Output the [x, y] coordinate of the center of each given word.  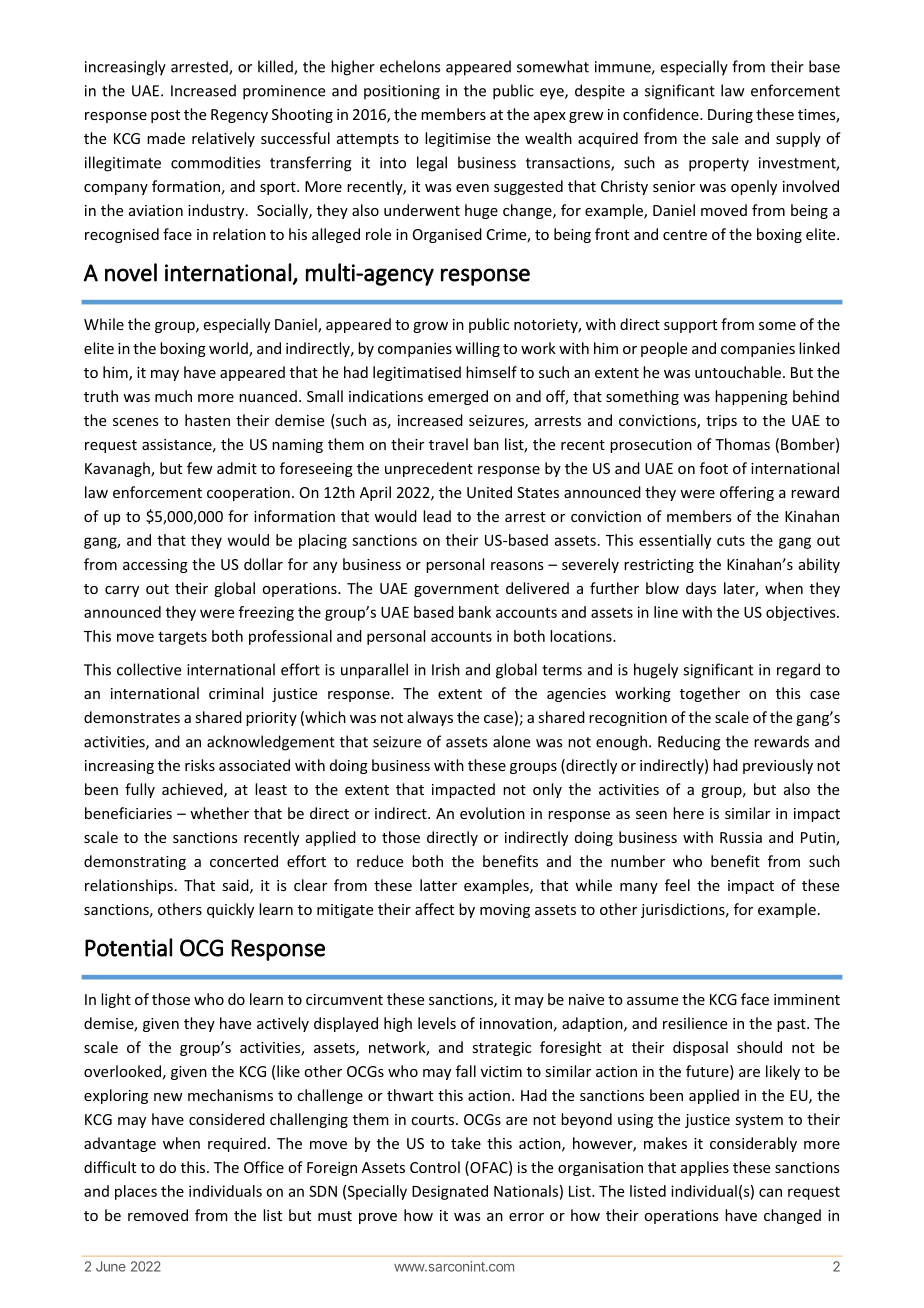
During [730, 116]
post [165, 116]
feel [677, 885]
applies [705, 1168]
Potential [128, 947]
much [173, 396]
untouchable [738, 372]
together [710, 694]
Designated [450, 1192]
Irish [446, 669]
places [136, 1192]
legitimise [458, 139]
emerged [458, 397]
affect [434, 909]
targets [182, 638]
